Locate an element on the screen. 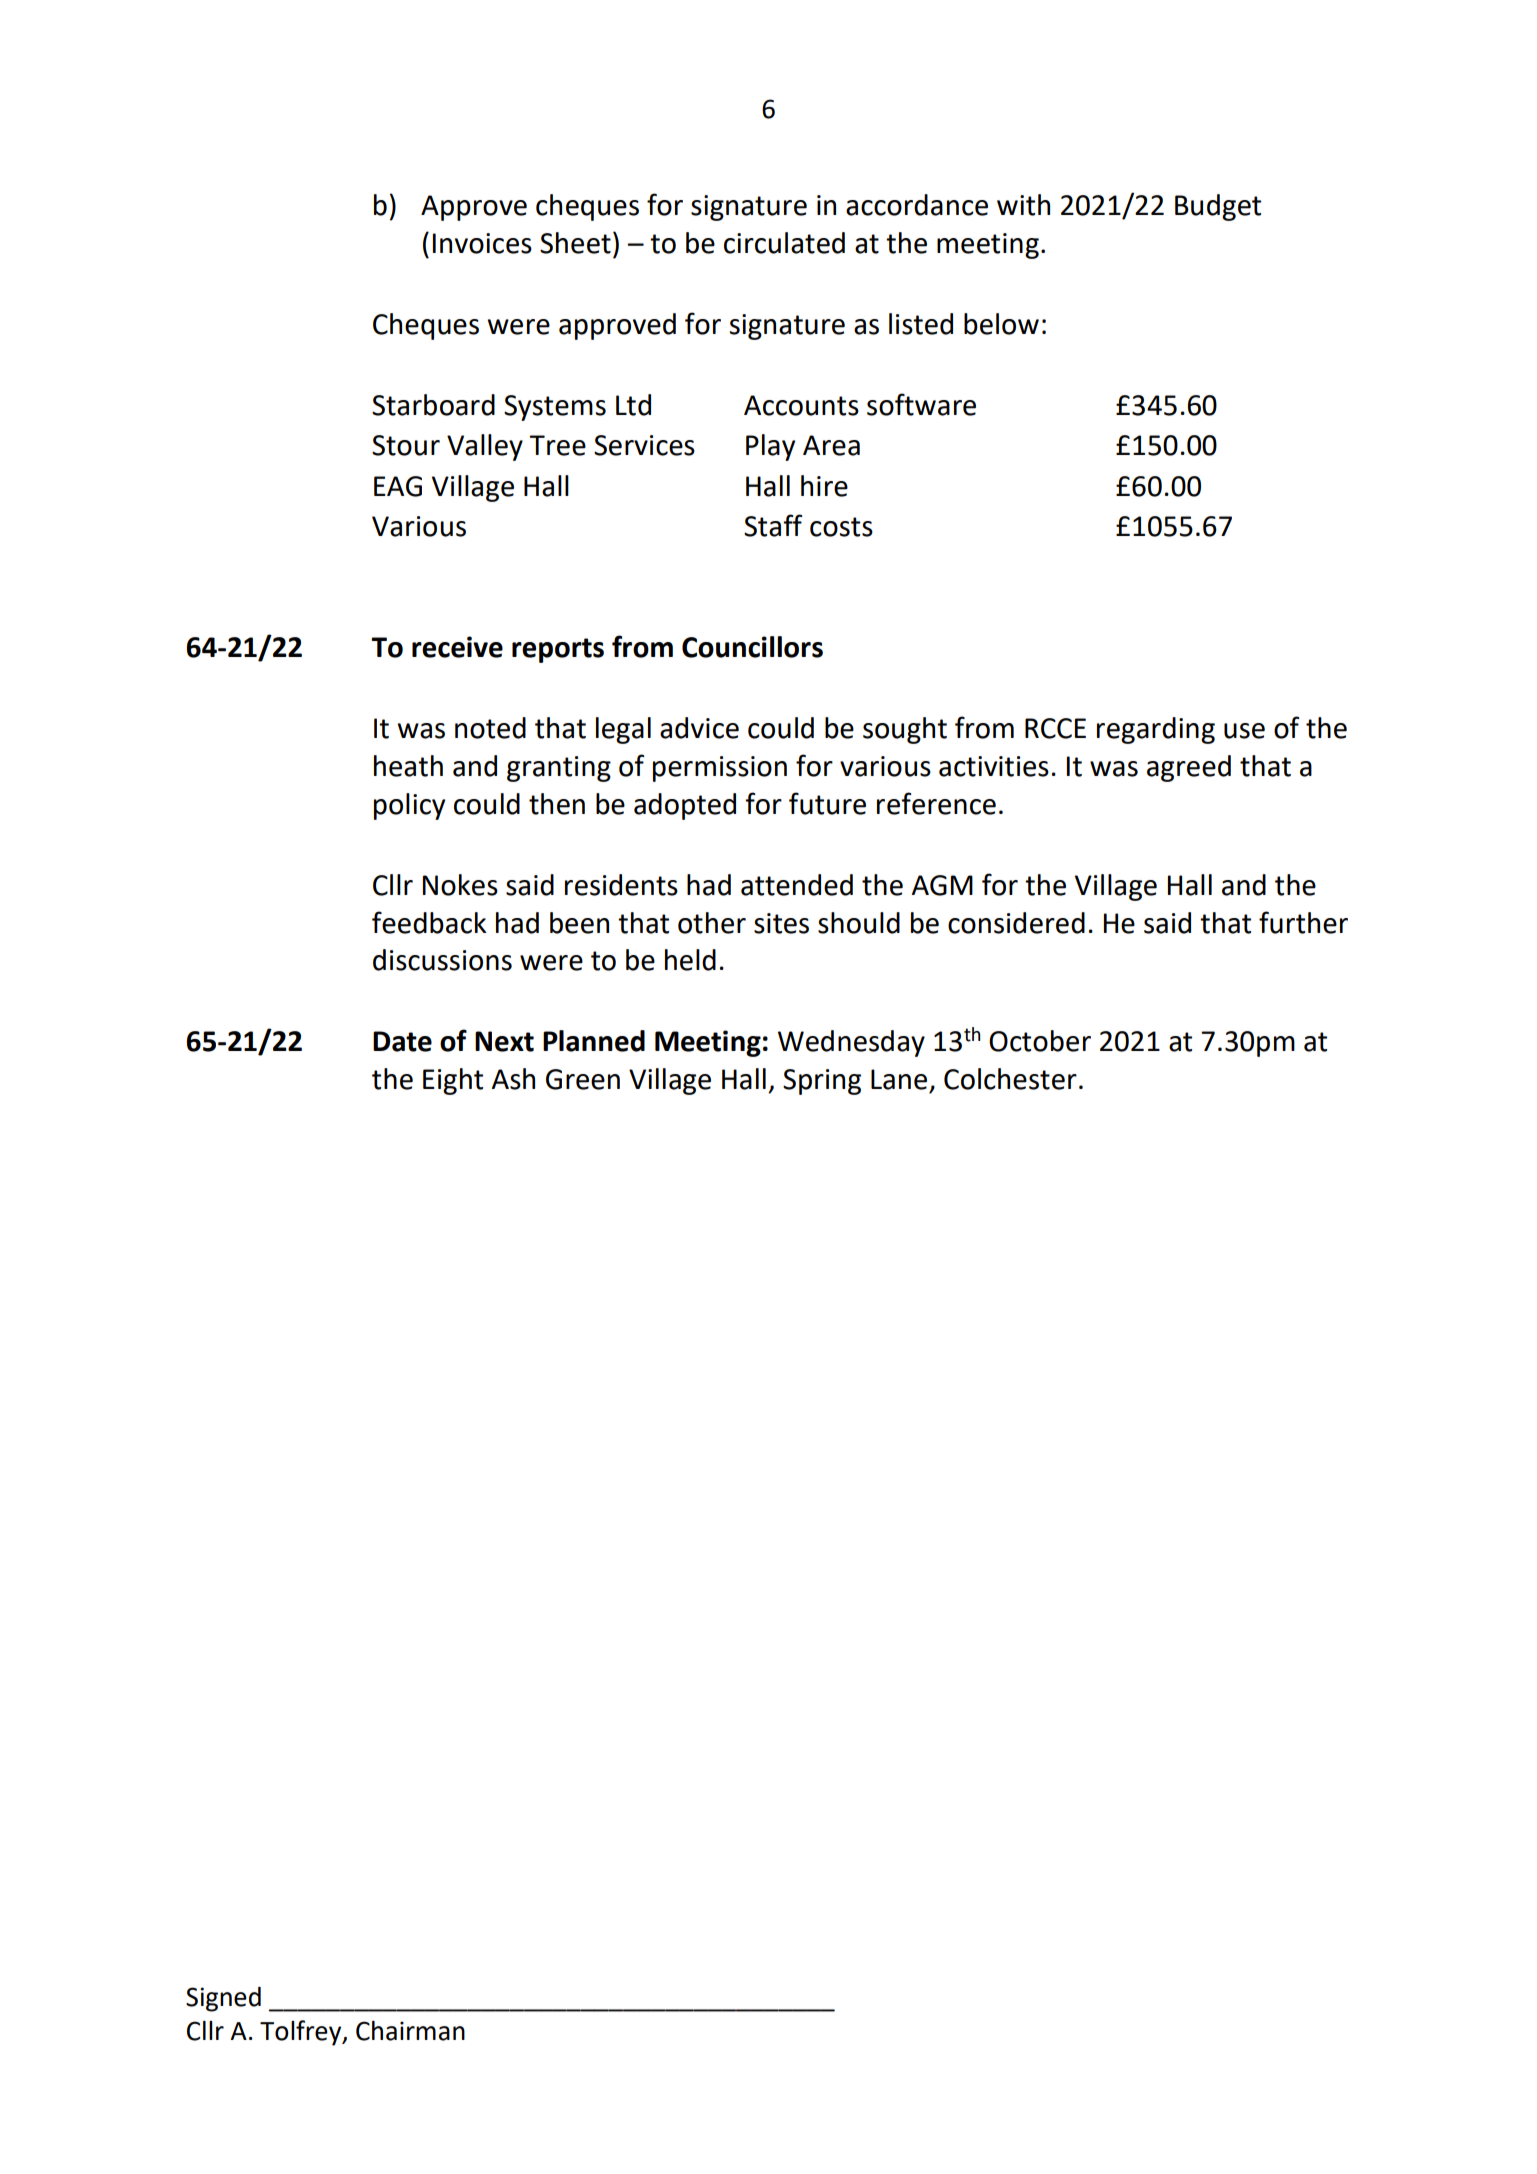 Image resolution: width=1537 pixels, height=2174 pixels. Invoices is located at coordinates (482, 243).
